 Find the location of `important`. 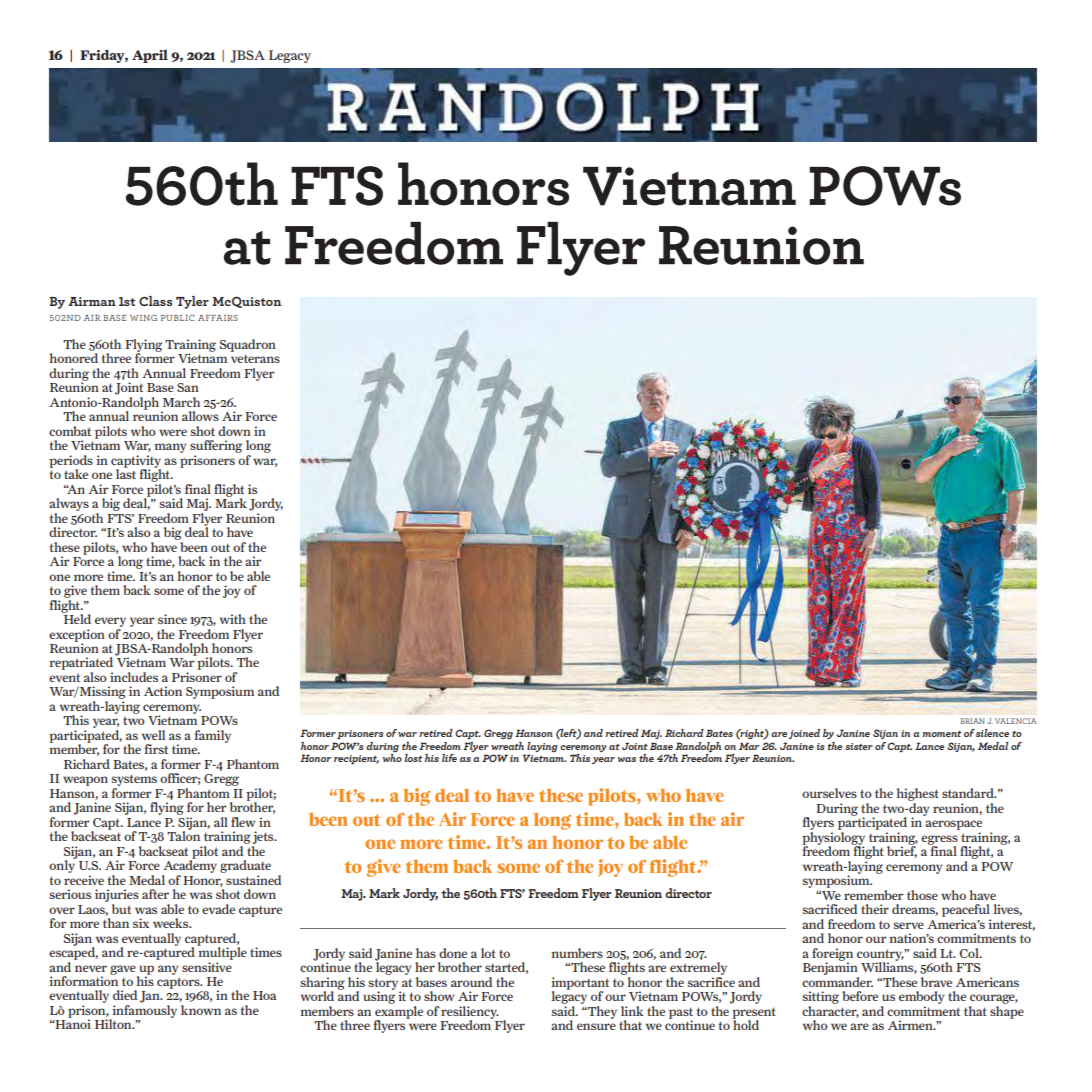

important is located at coordinates (580, 984).
